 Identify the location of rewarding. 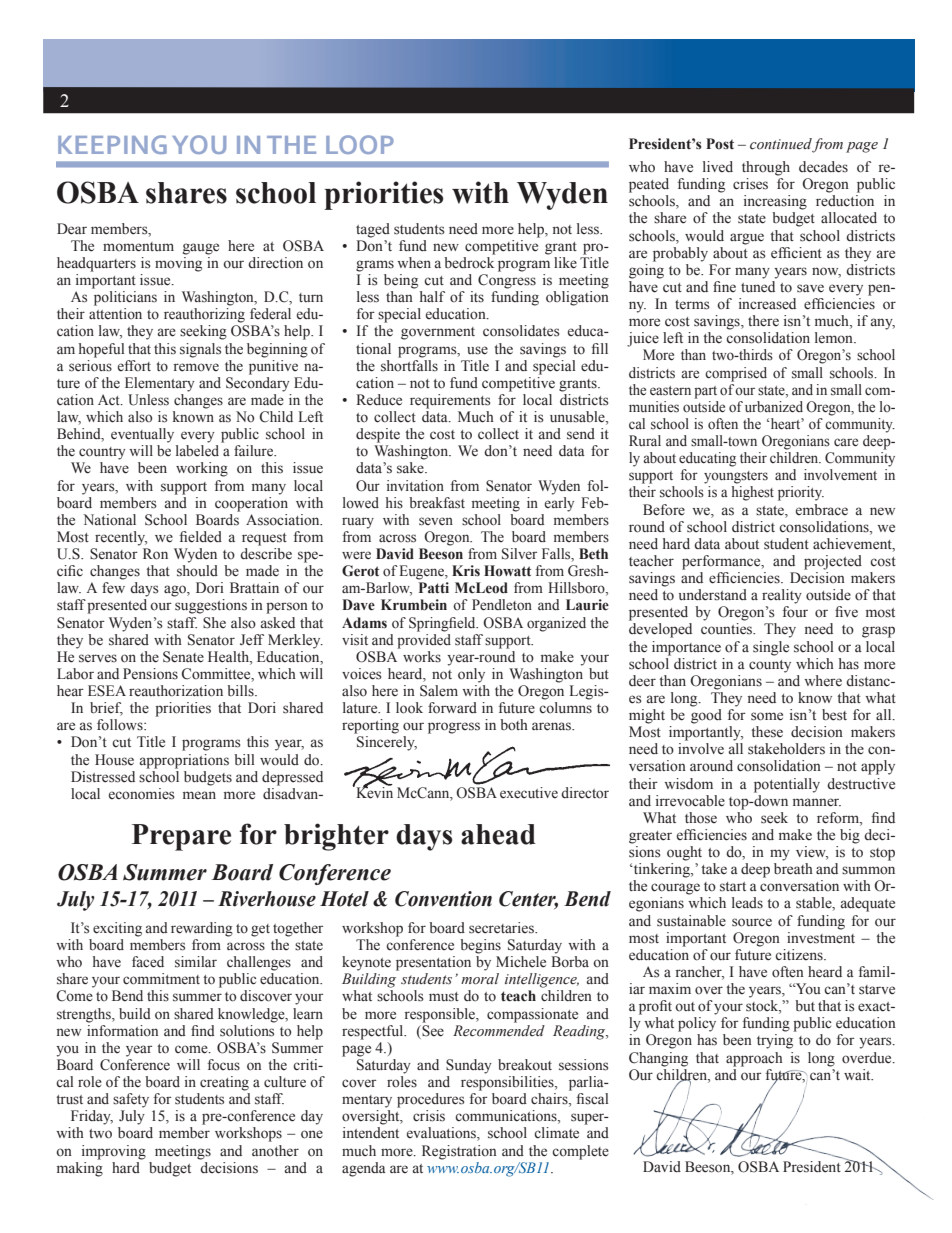
(202, 929).
